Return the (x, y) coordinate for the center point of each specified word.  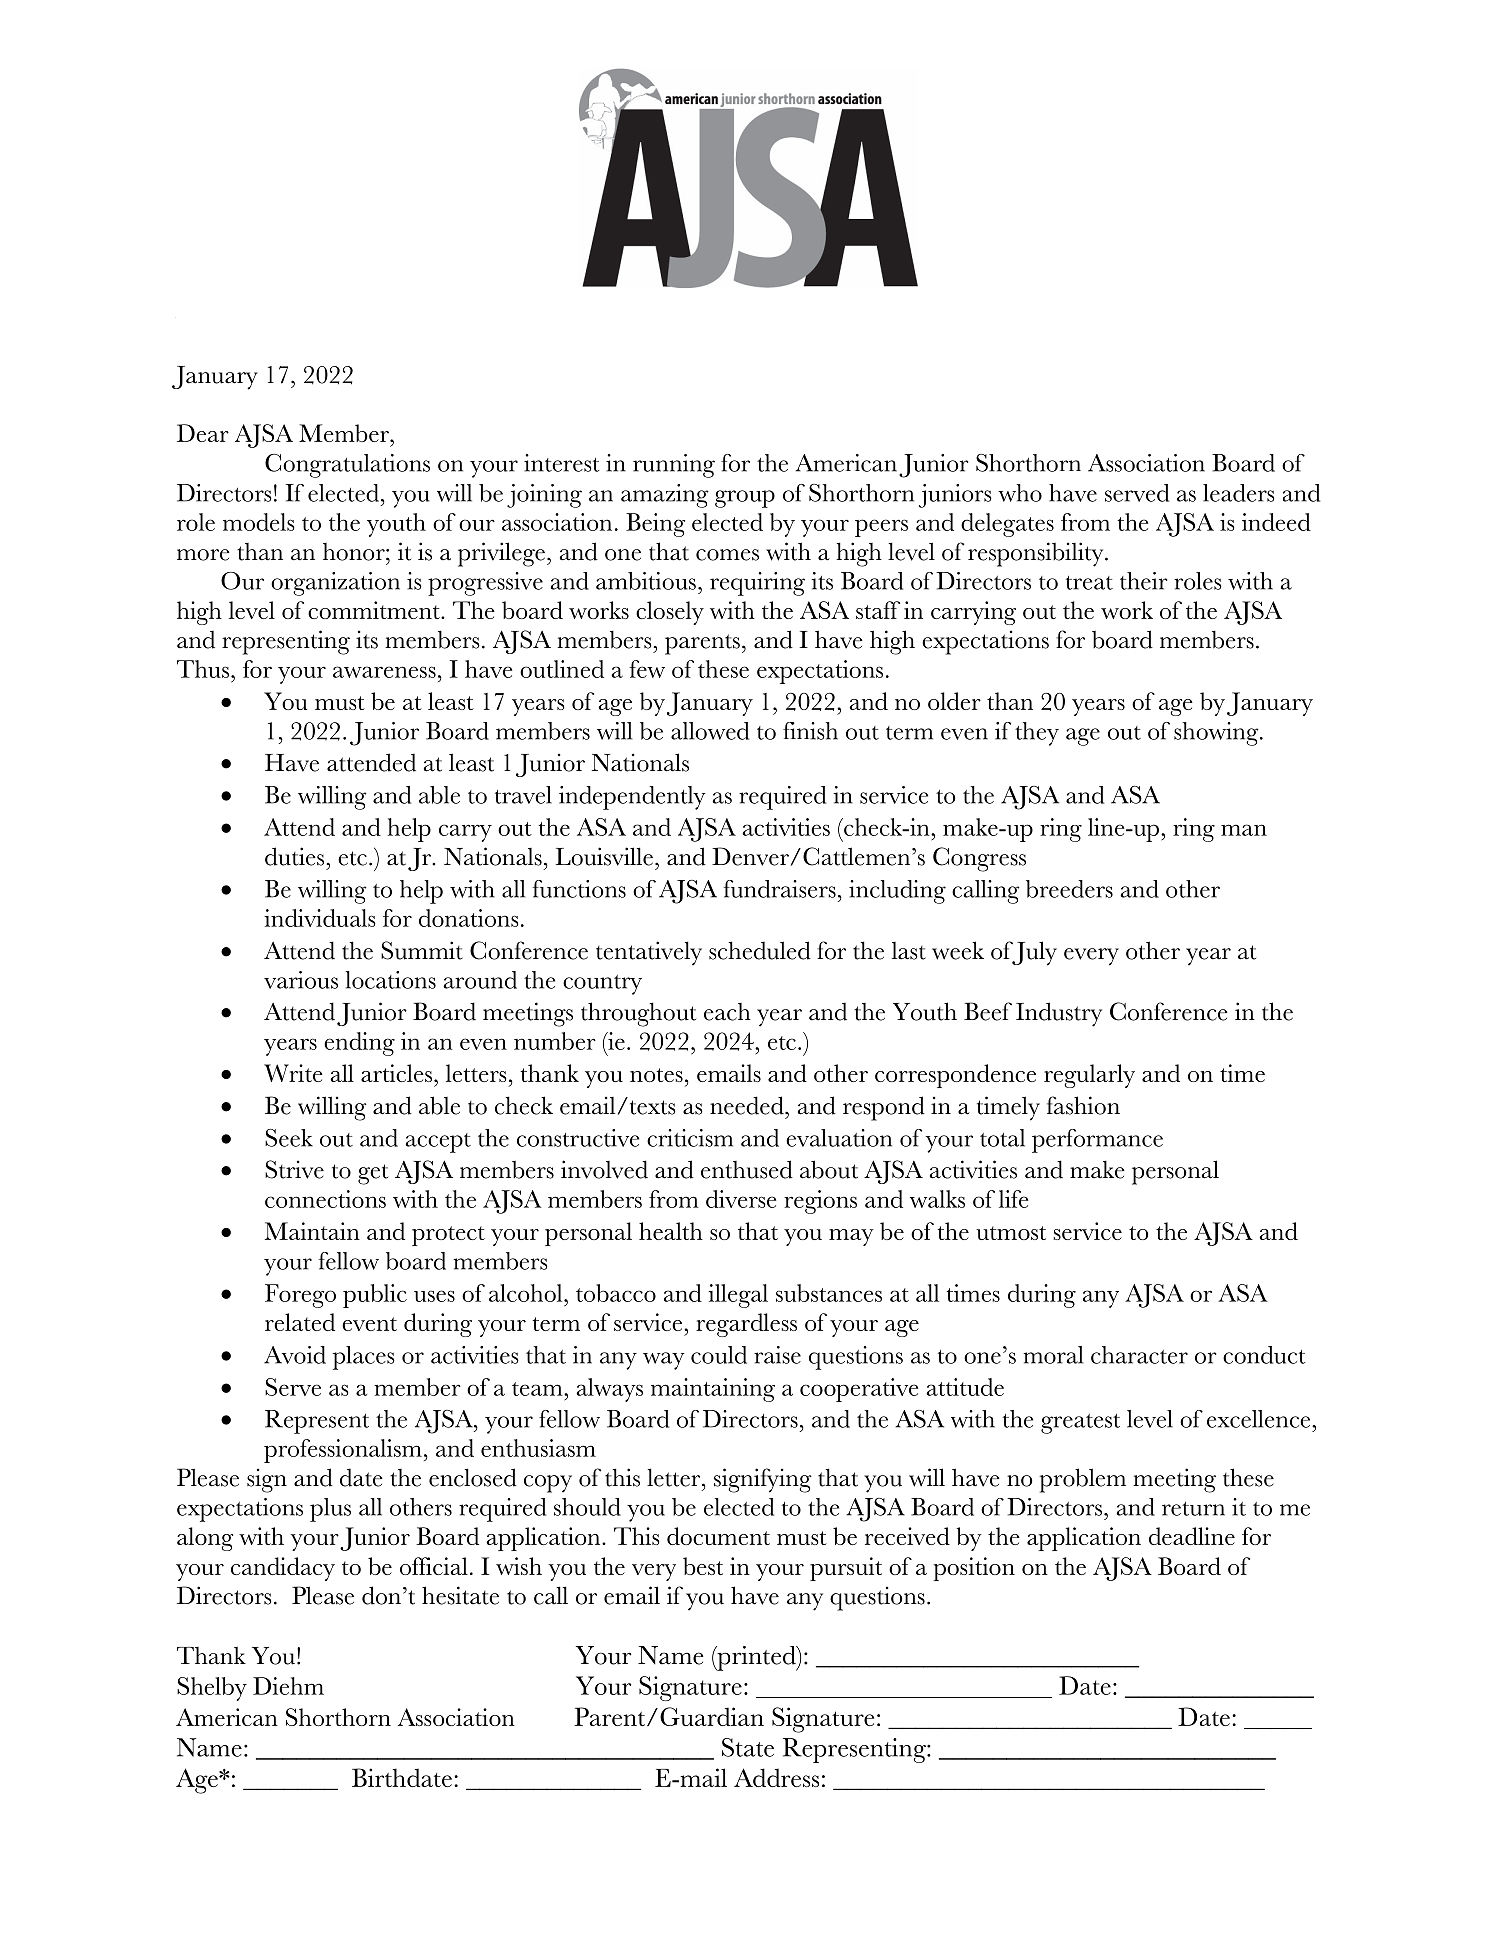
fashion (1083, 1105)
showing (1217, 734)
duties (294, 856)
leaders (1239, 493)
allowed (710, 731)
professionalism (343, 1451)
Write (293, 1073)
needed (748, 1105)
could (719, 1355)
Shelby (212, 1689)
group (745, 499)
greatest (1080, 1424)
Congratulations (347, 466)
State (748, 1747)
